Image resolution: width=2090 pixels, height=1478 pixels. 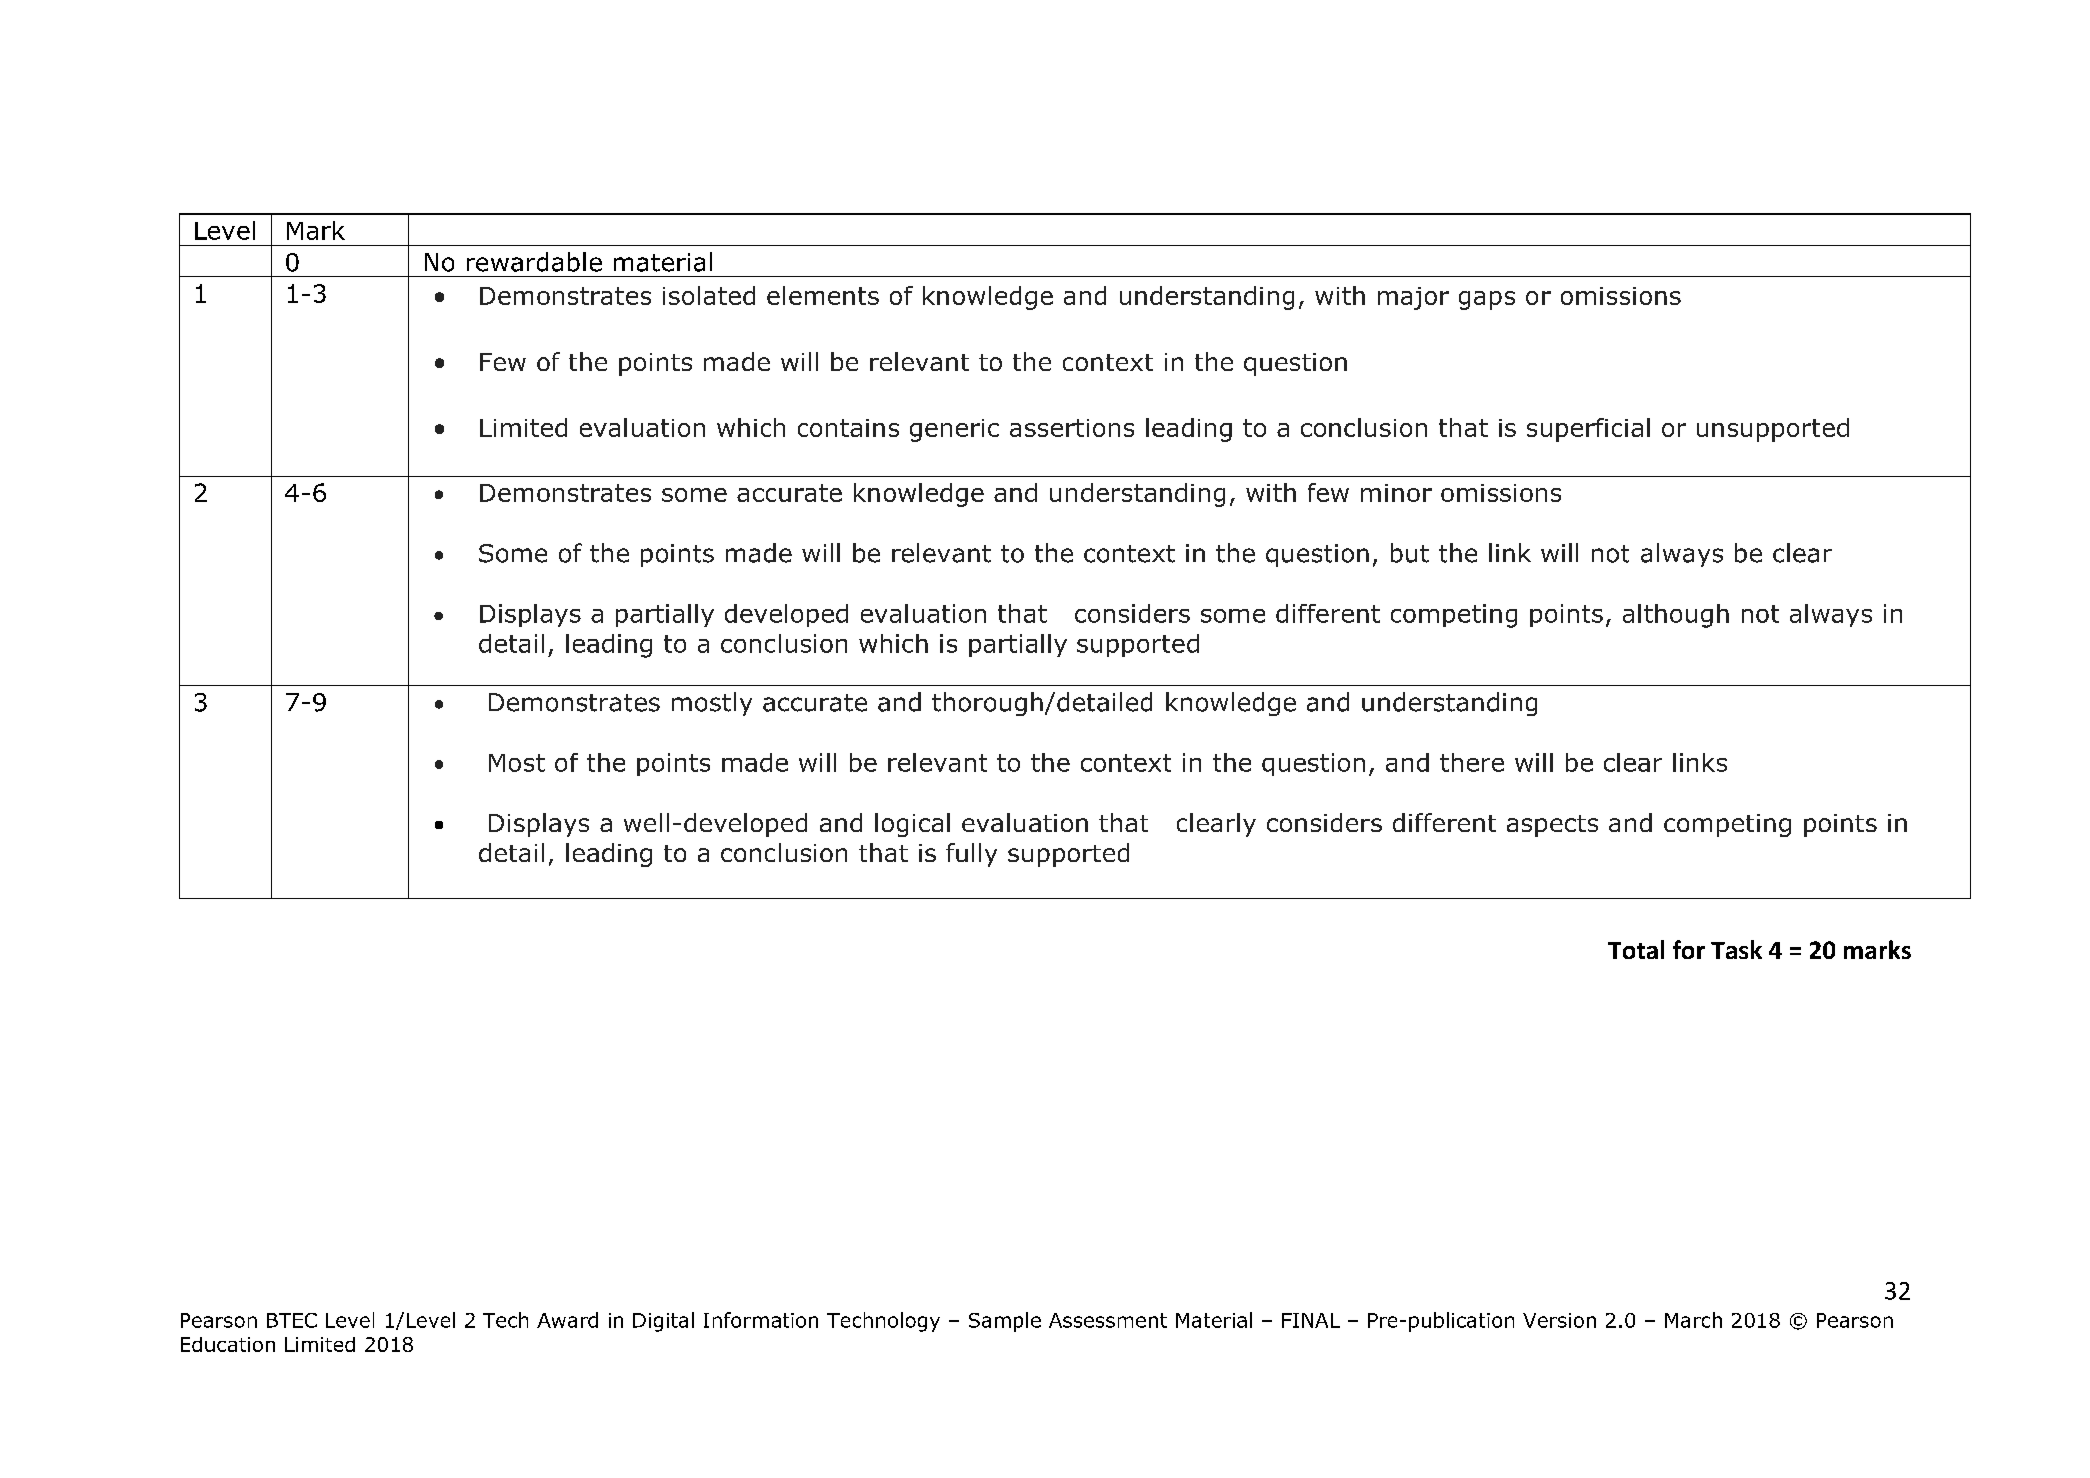 I want to click on elements, so click(x=823, y=295).
